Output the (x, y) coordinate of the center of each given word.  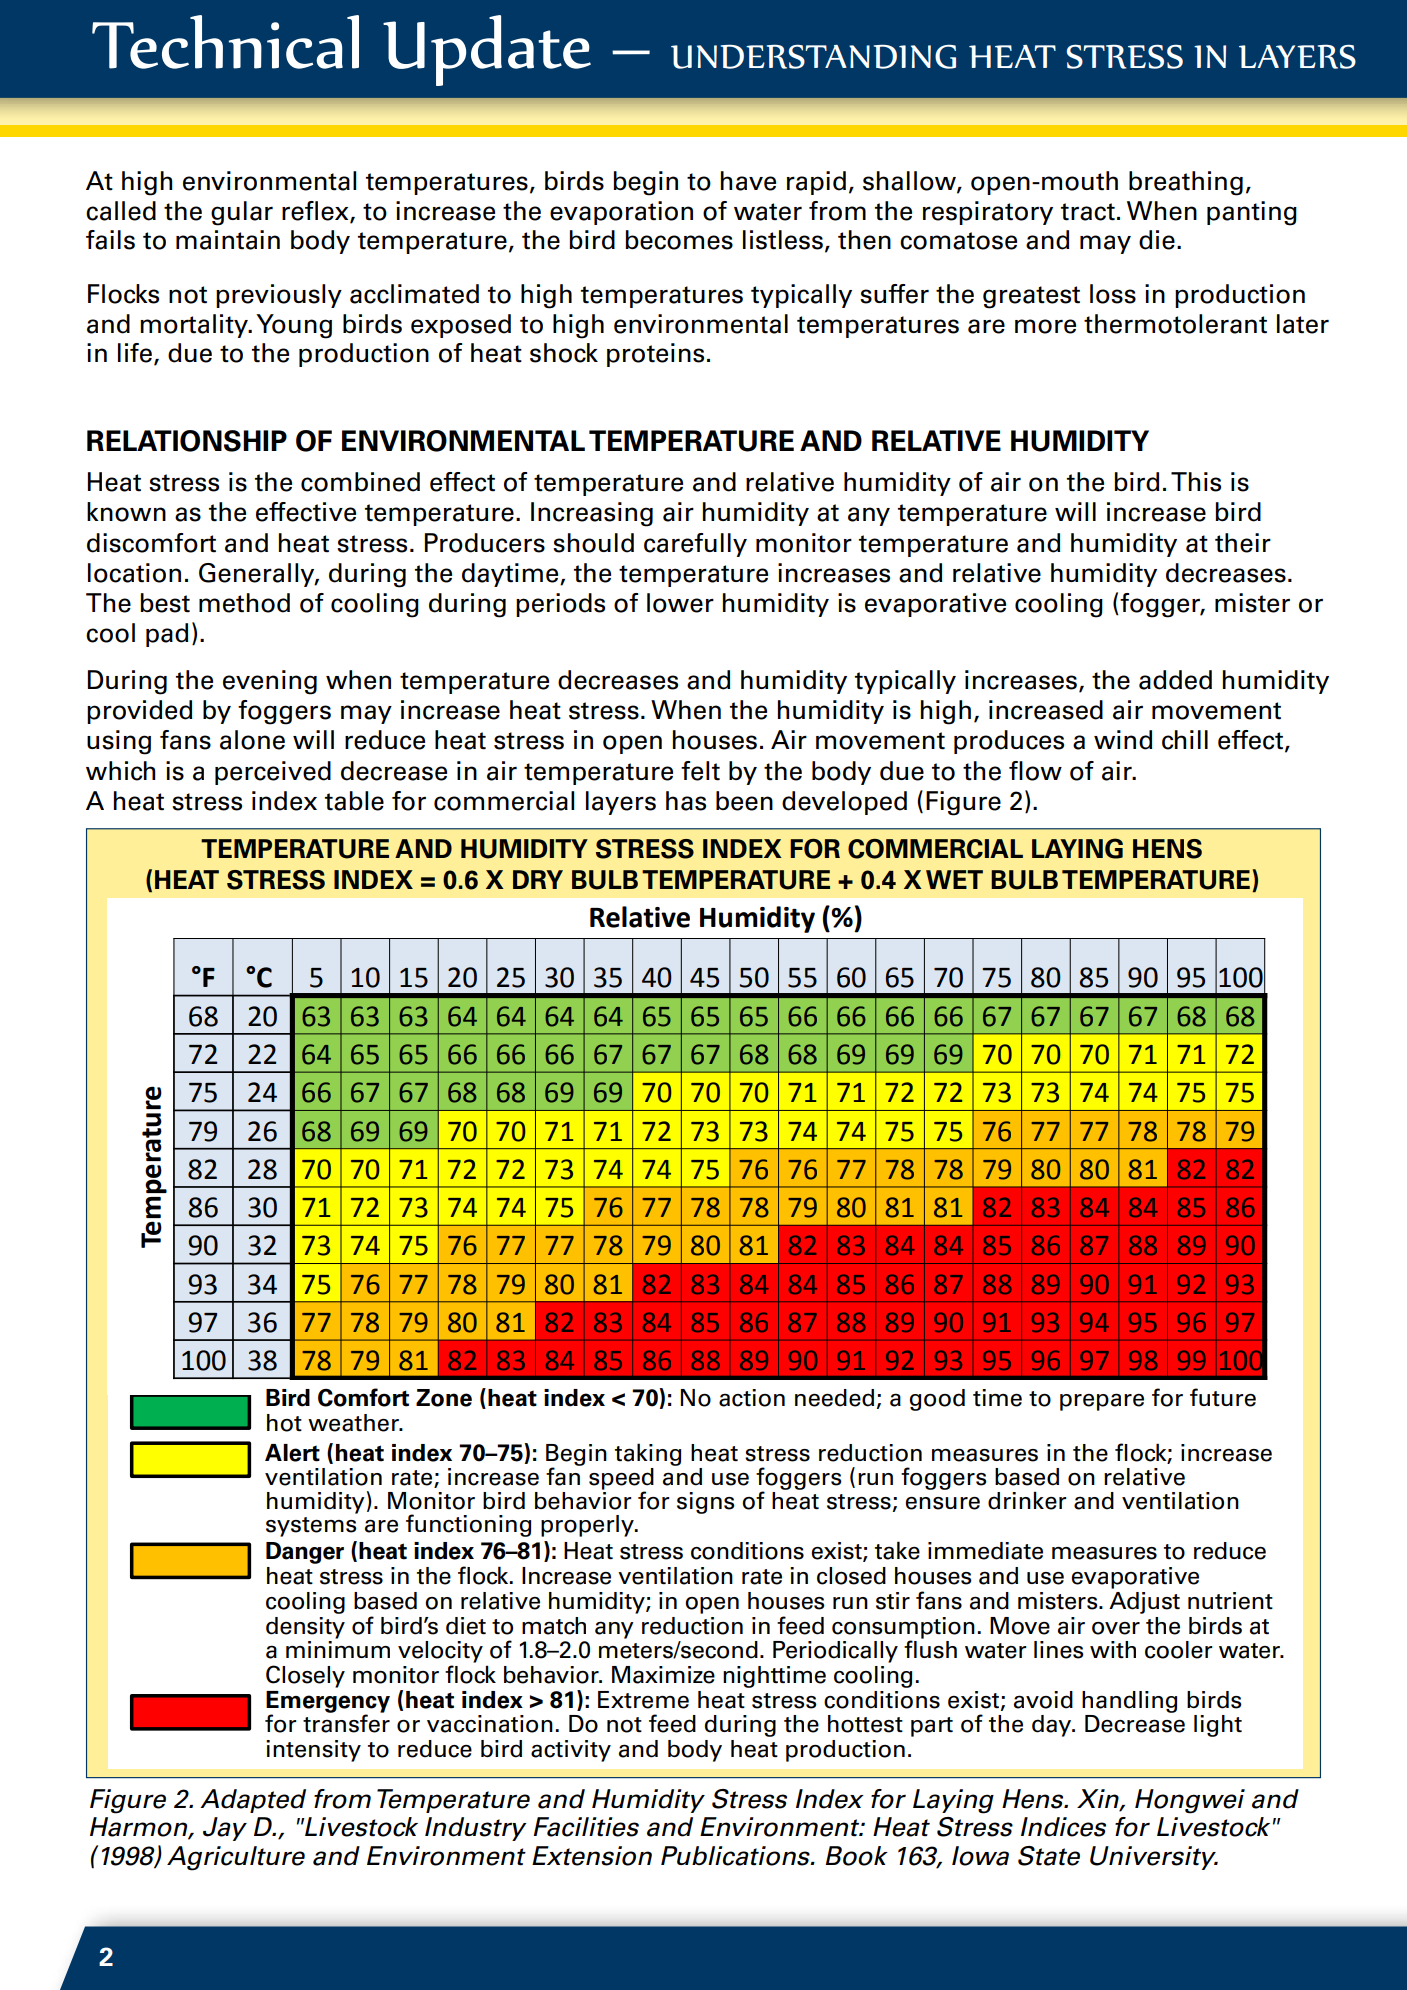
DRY (538, 879)
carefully (695, 545)
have (748, 181)
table (354, 801)
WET (954, 879)
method (244, 603)
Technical (225, 42)
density (305, 1628)
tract (1088, 212)
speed (621, 1480)
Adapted (253, 1801)
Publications (736, 1856)
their (1243, 543)
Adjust (1144, 1603)
